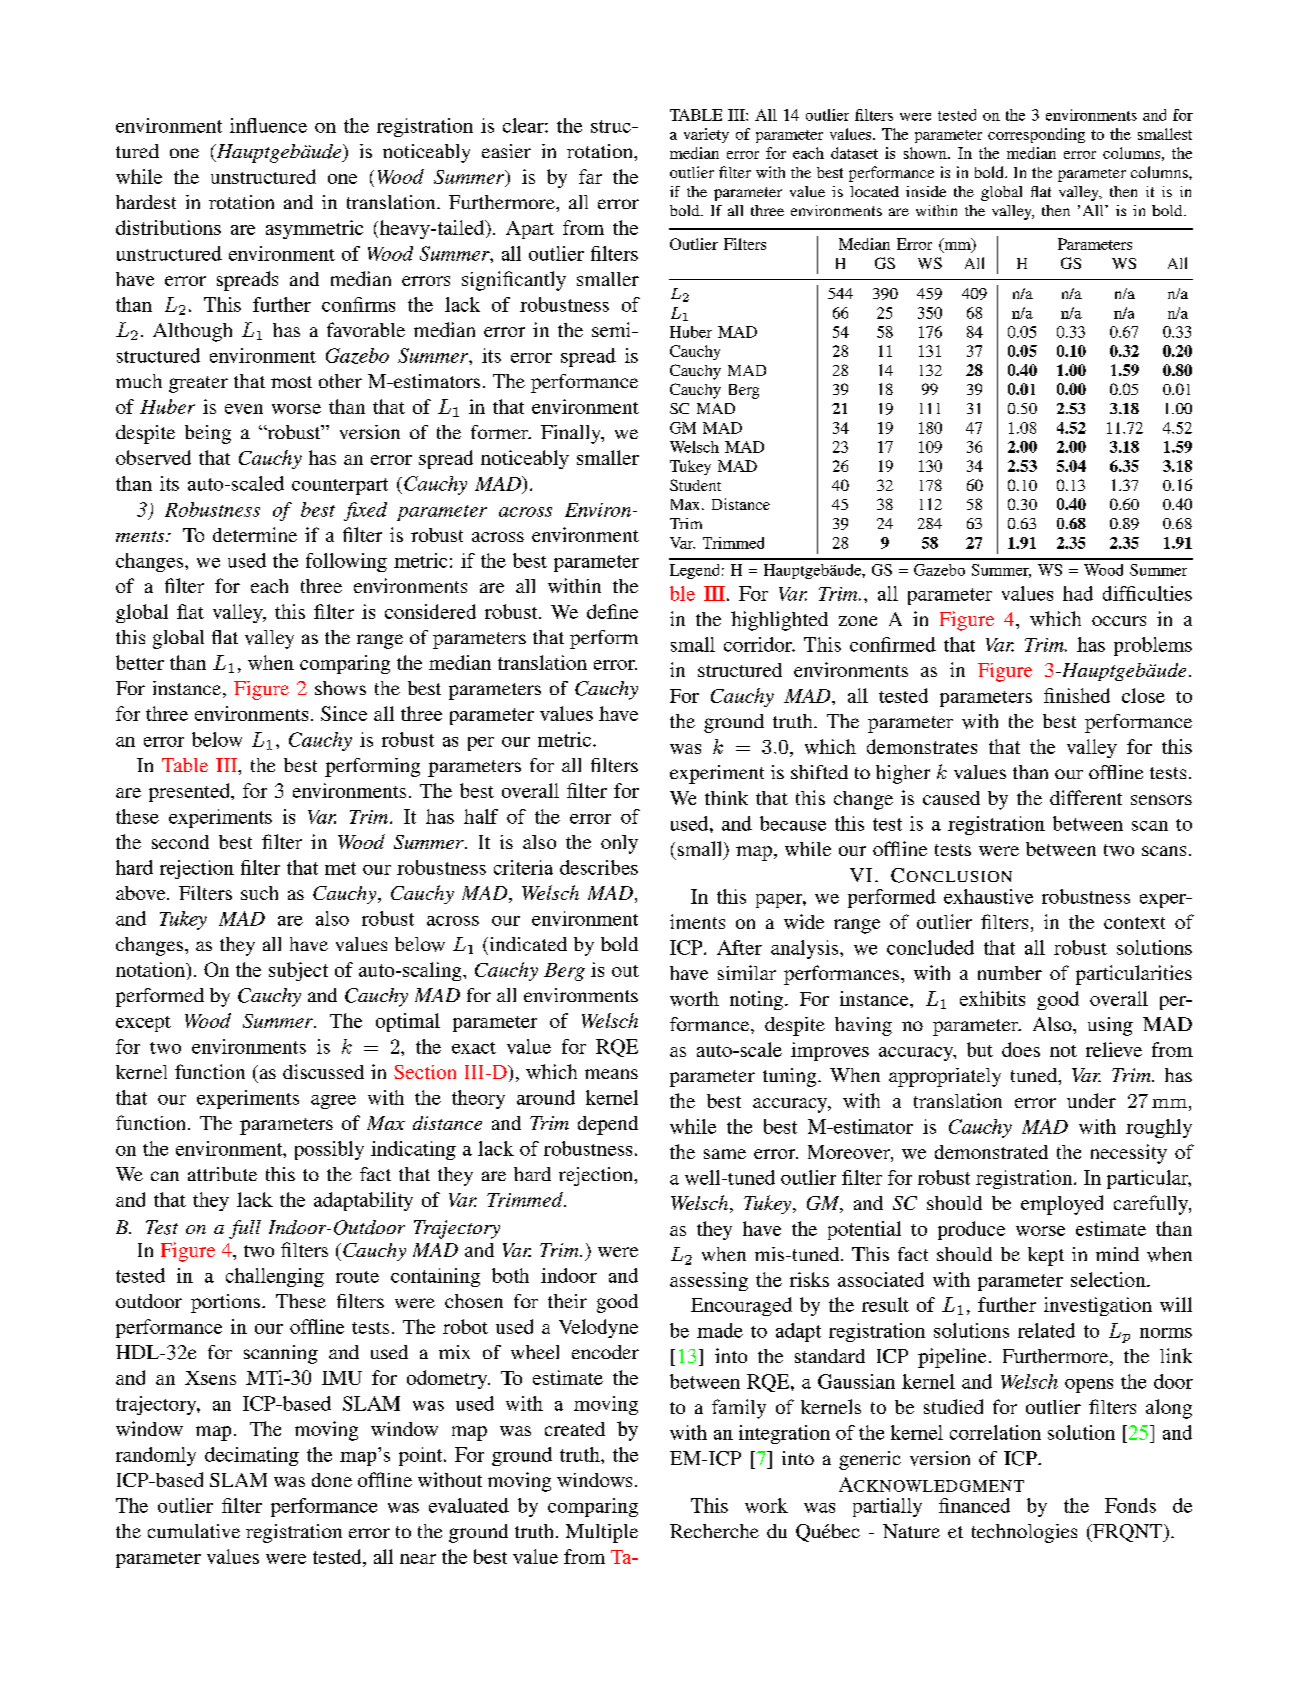 The height and width of the image is (1693, 1308). Describe the element at coordinates (1078, 593) in the image. I see `had` at that location.
